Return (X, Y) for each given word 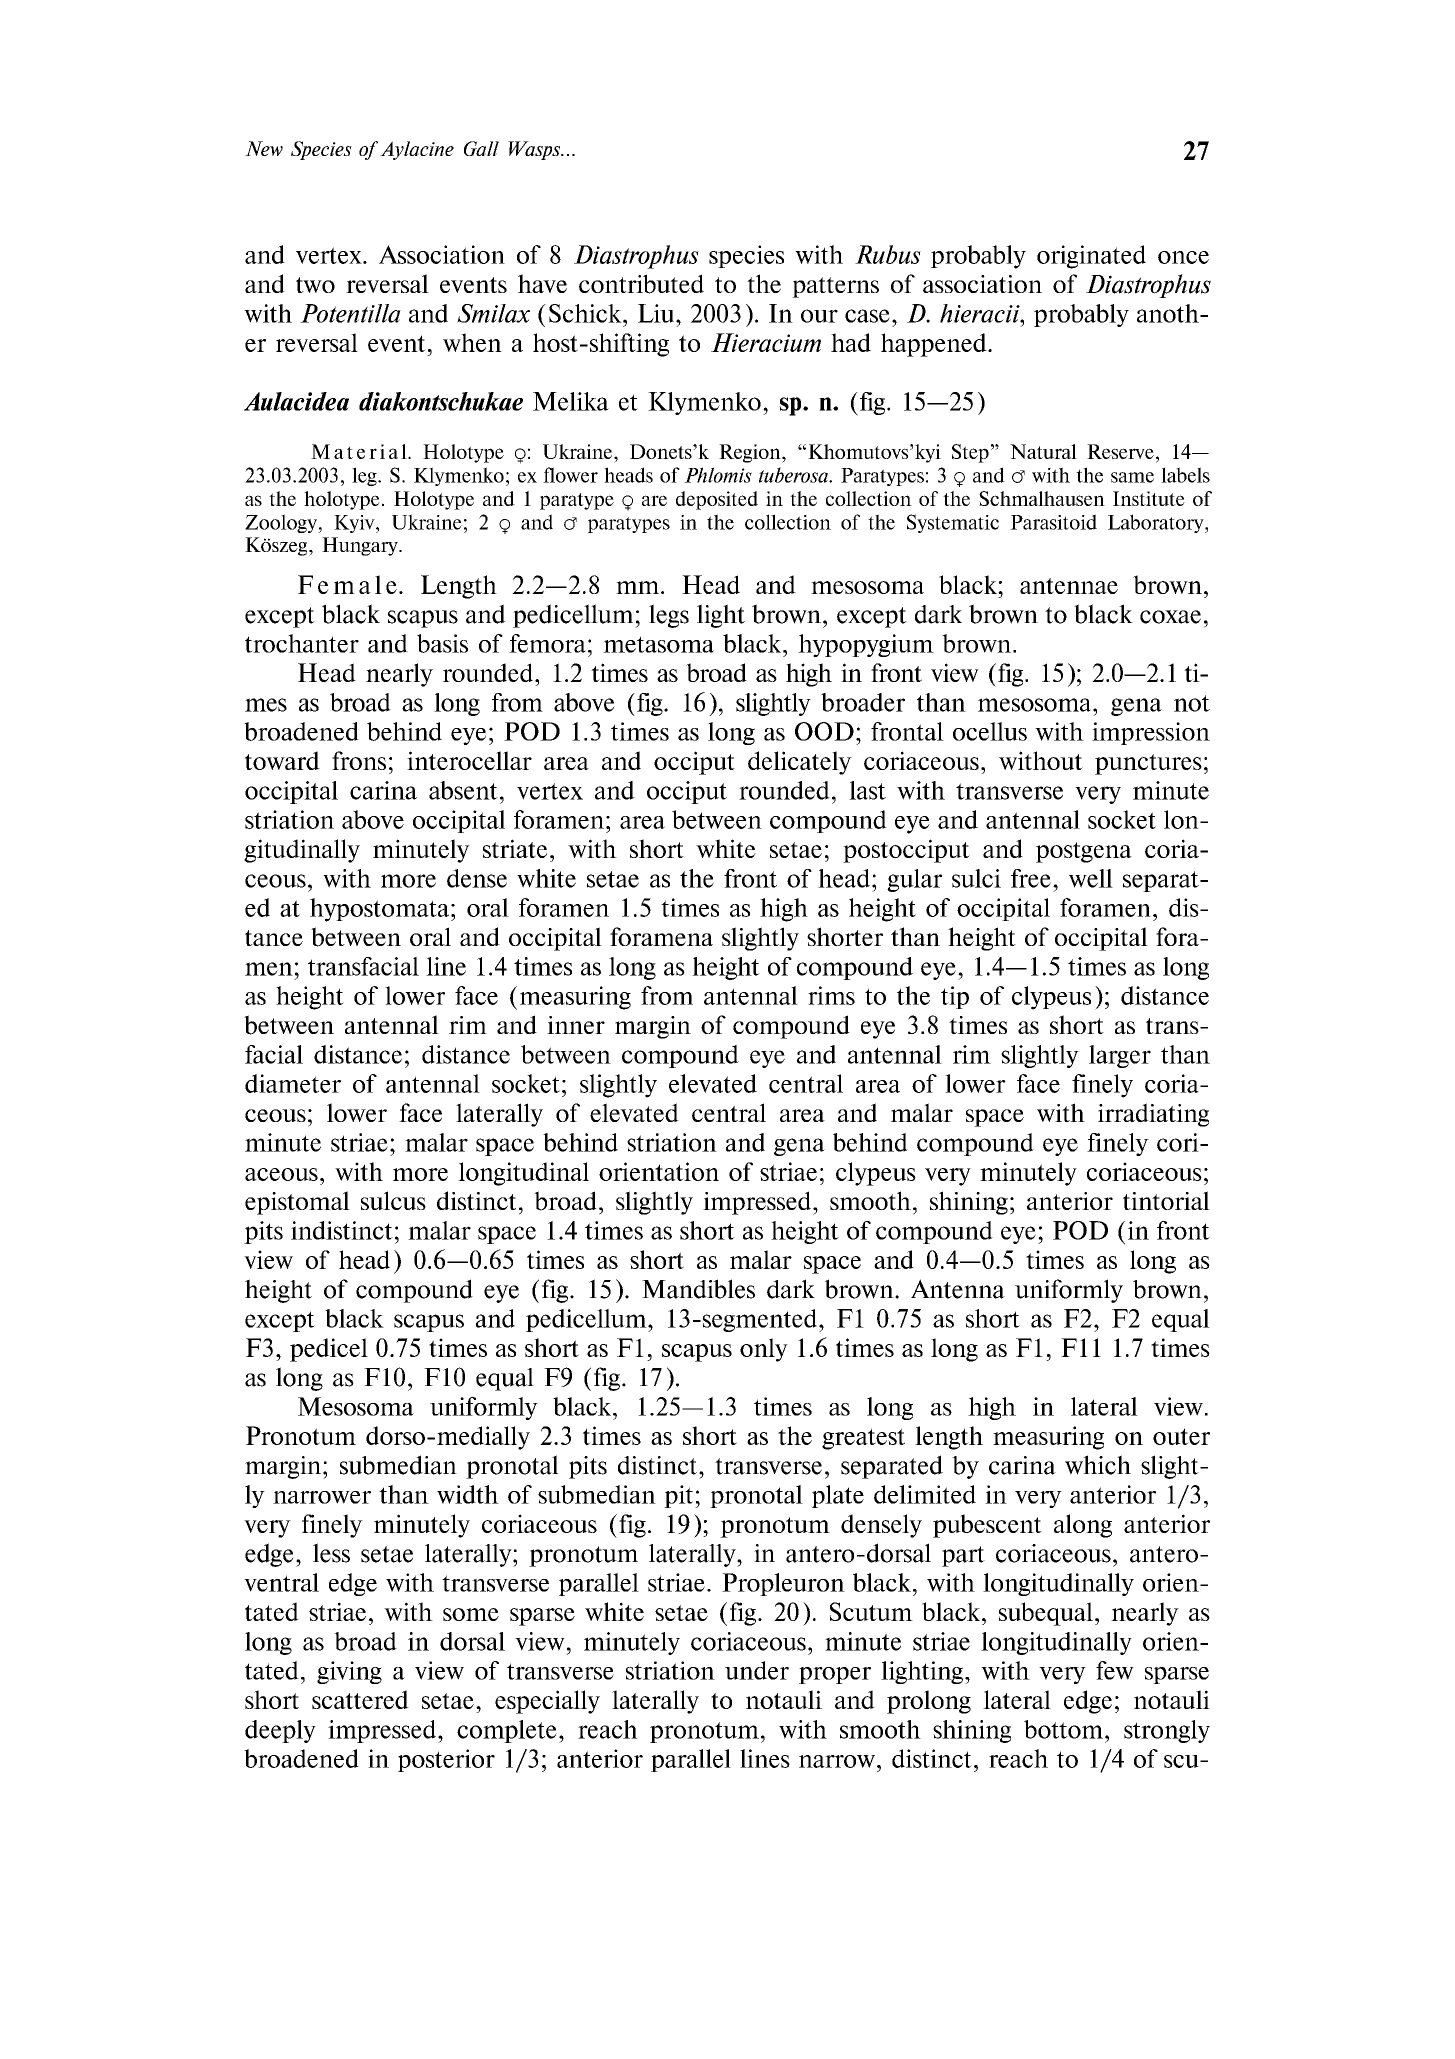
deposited (717, 500)
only (764, 1350)
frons (359, 760)
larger (1120, 1056)
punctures (1148, 764)
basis (442, 643)
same (1132, 477)
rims (831, 995)
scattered (360, 1699)
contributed (641, 284)
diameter (293, 1083)
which (1098, 1465)
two (315, 285)
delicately (800, 763)
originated (1091, 257)
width (468, 1494)
